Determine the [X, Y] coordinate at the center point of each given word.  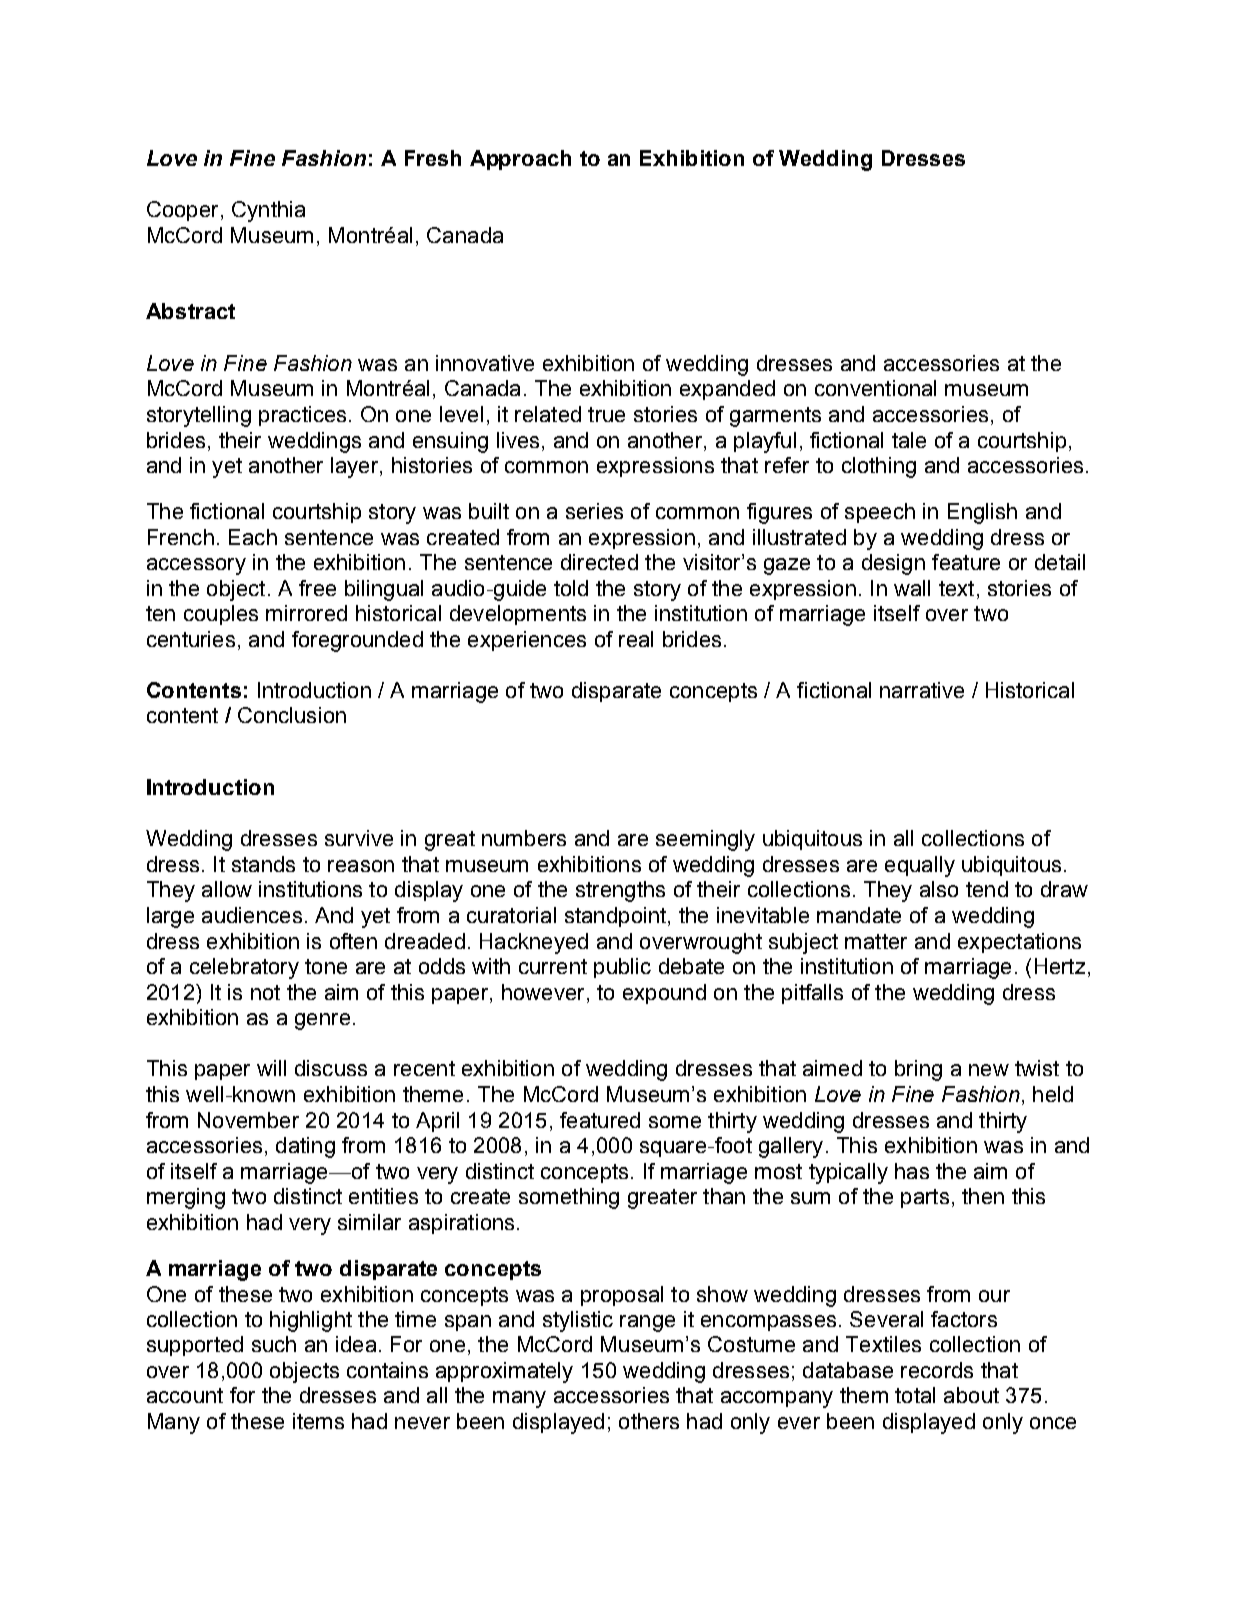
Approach [520, 160]
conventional [875, 388]
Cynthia [268, 211]
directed [599, 562]
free [317, 588]
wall [912, 588]
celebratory [244, 968]
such [274, 1344]
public [622, 968]
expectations [1019, 943]
